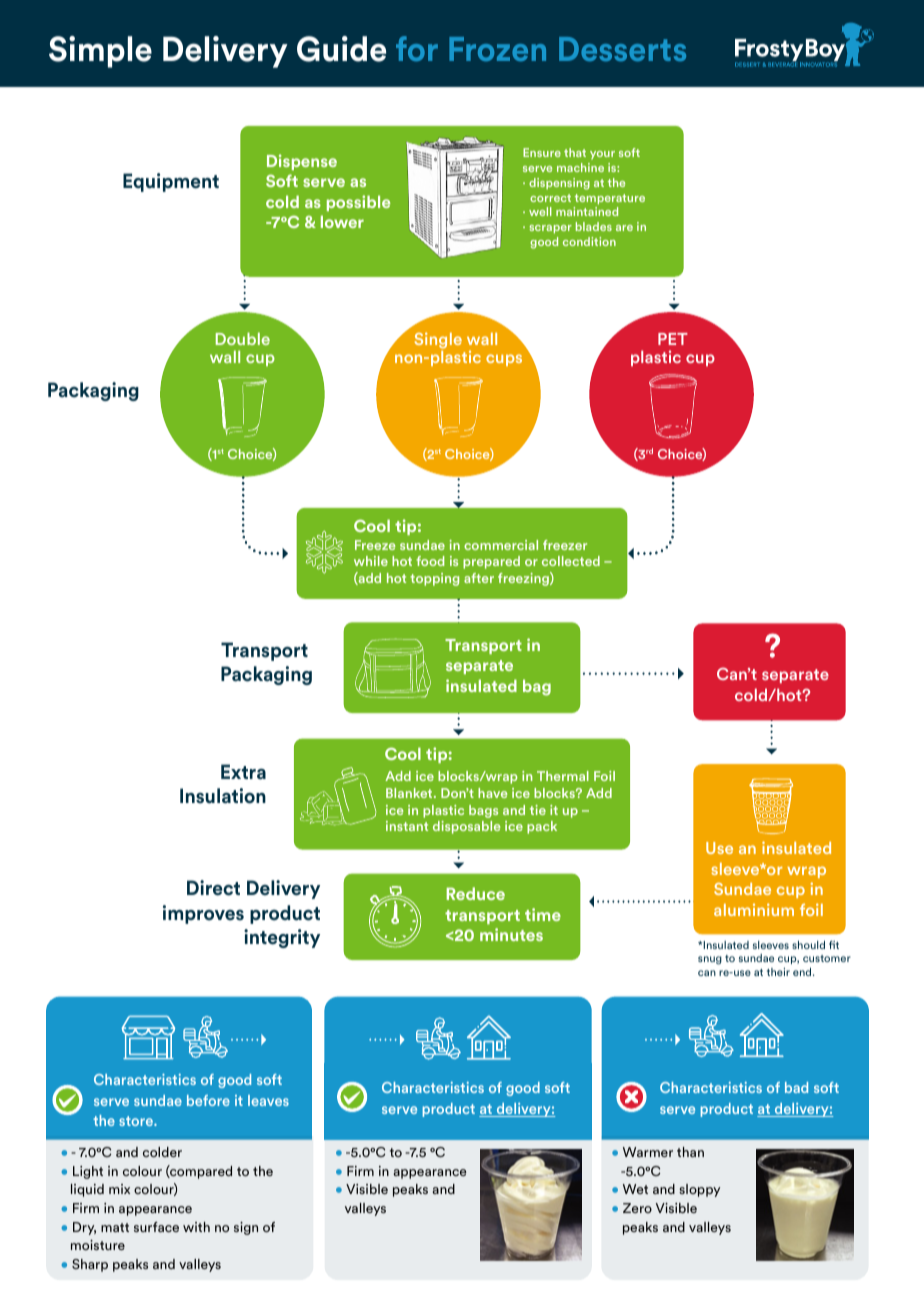  What do you see at coordinates (203, 914) in the screenshot?
I see `improves` at bounding box center [203, 914].
